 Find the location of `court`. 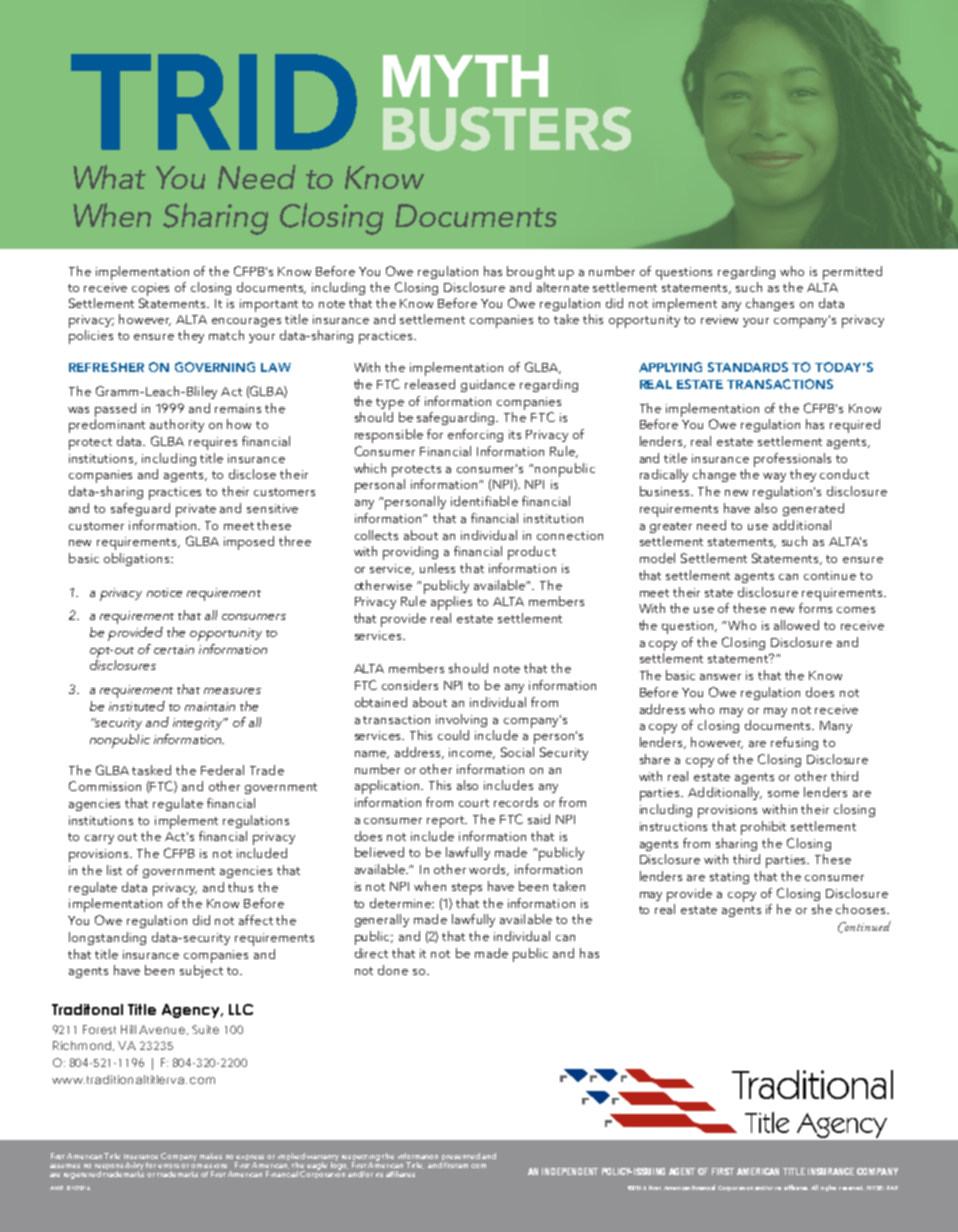

court is located at coordinates (474, 803).
